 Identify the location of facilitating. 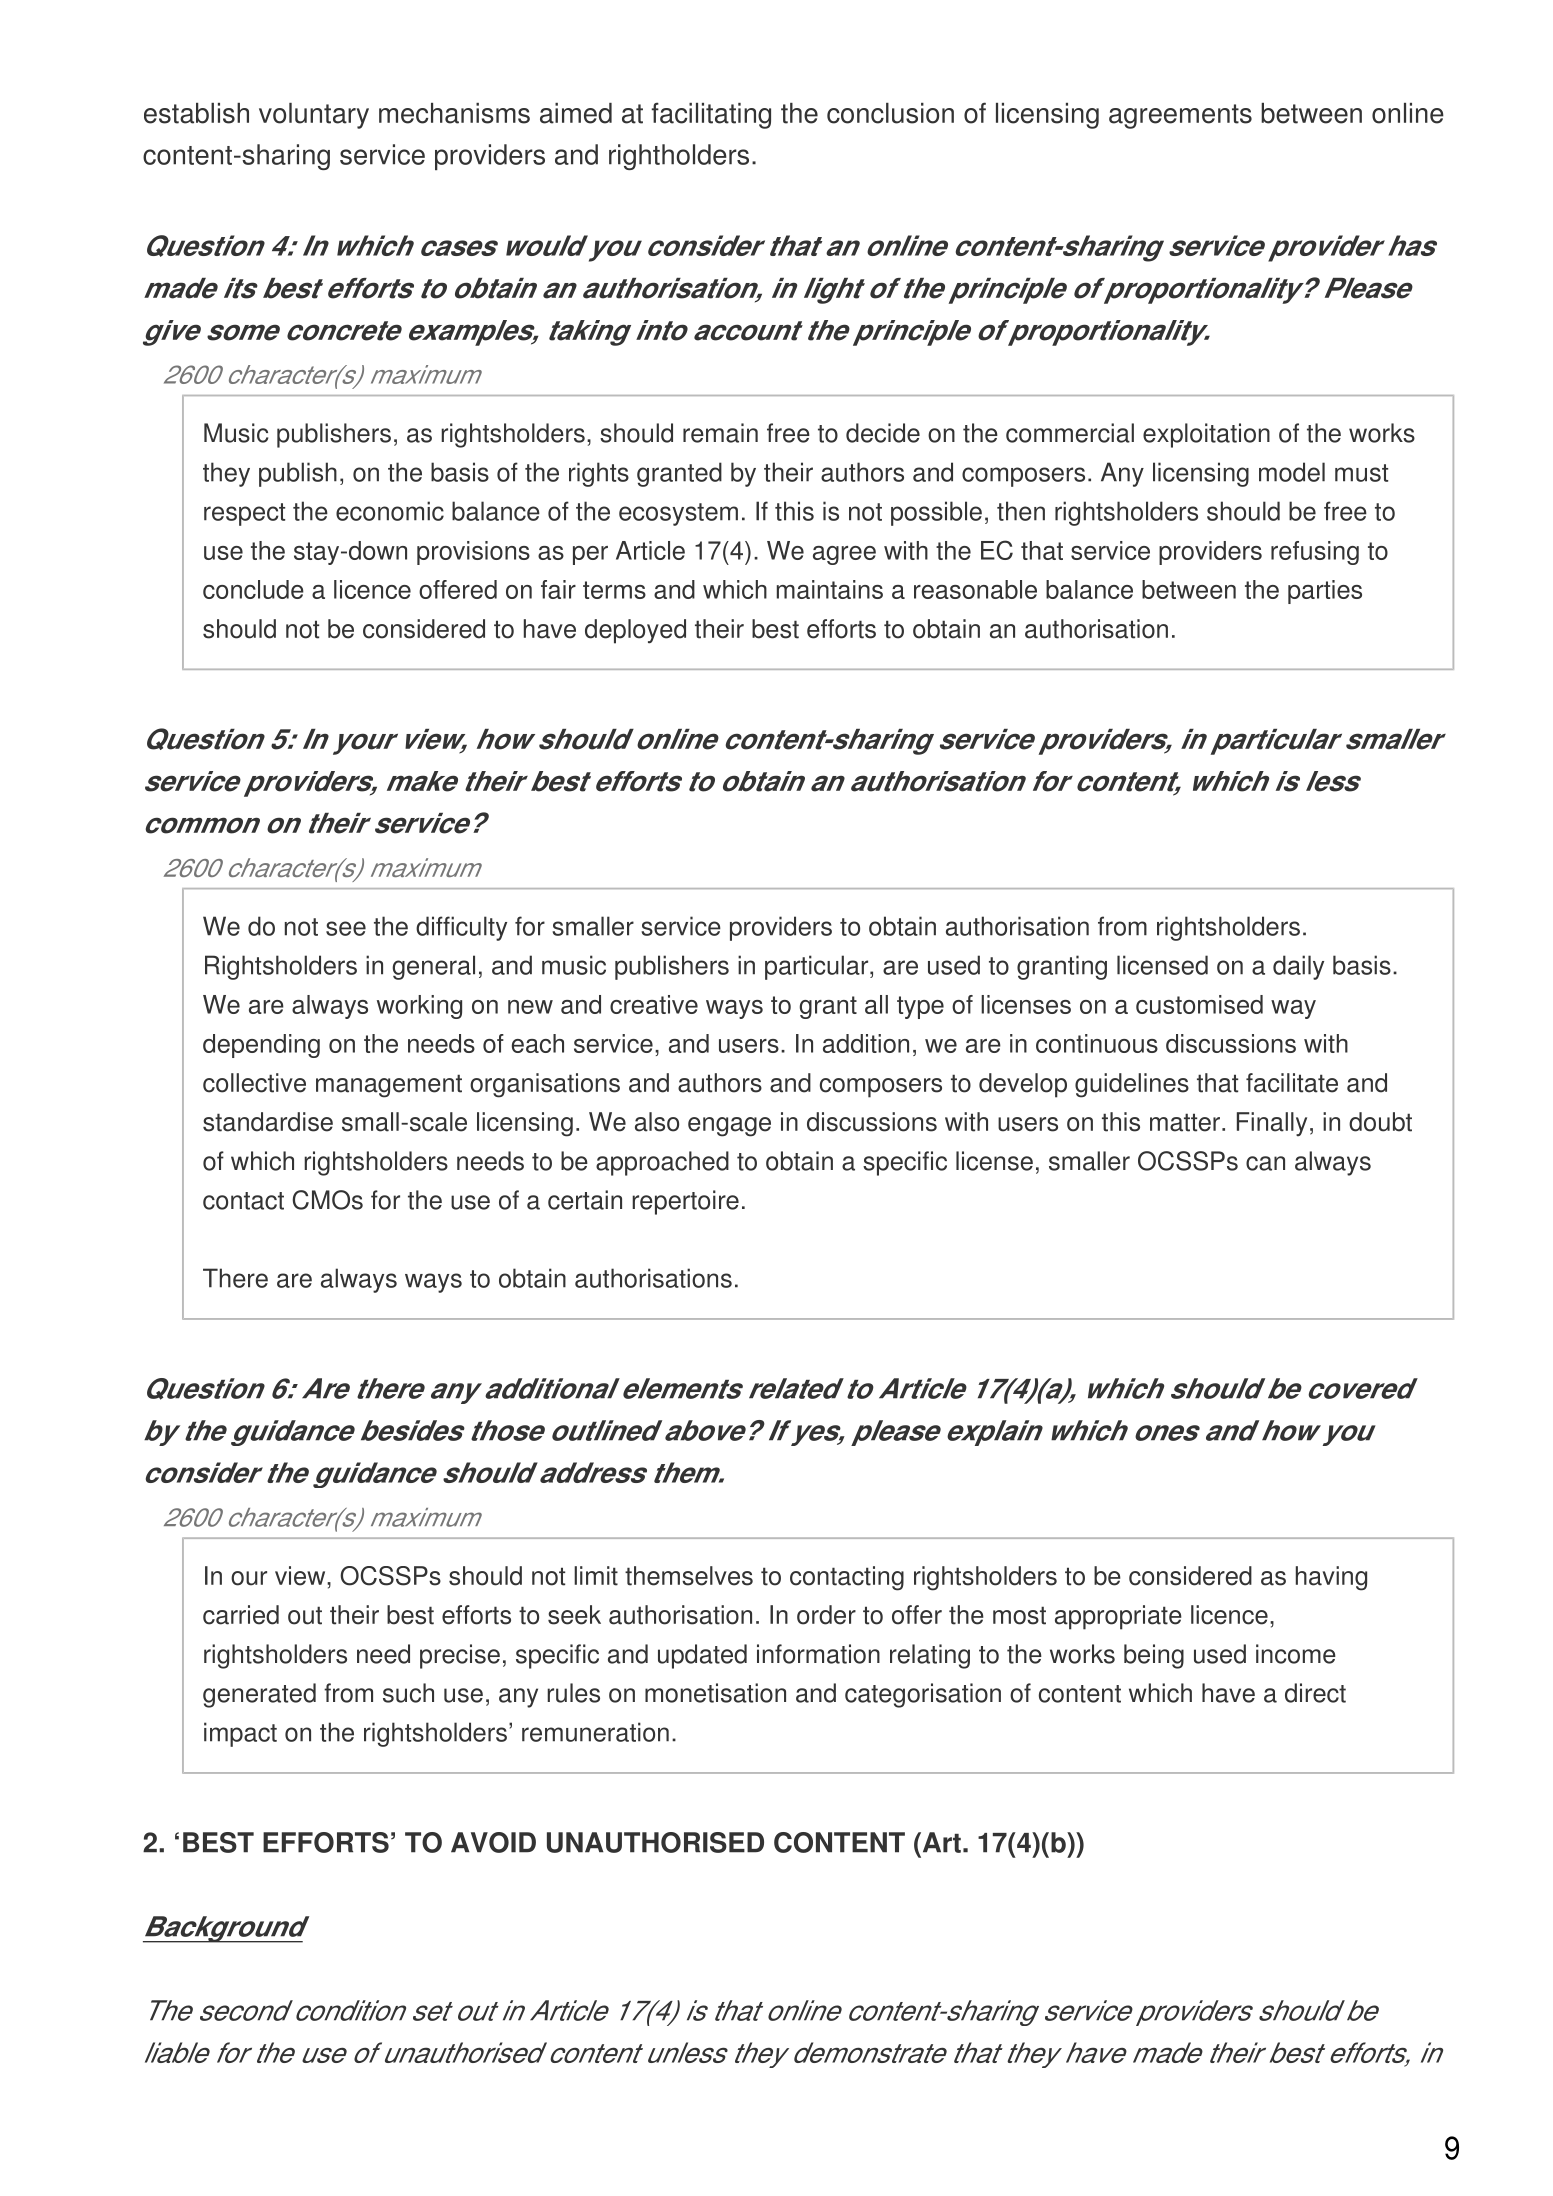
(711, 115).
